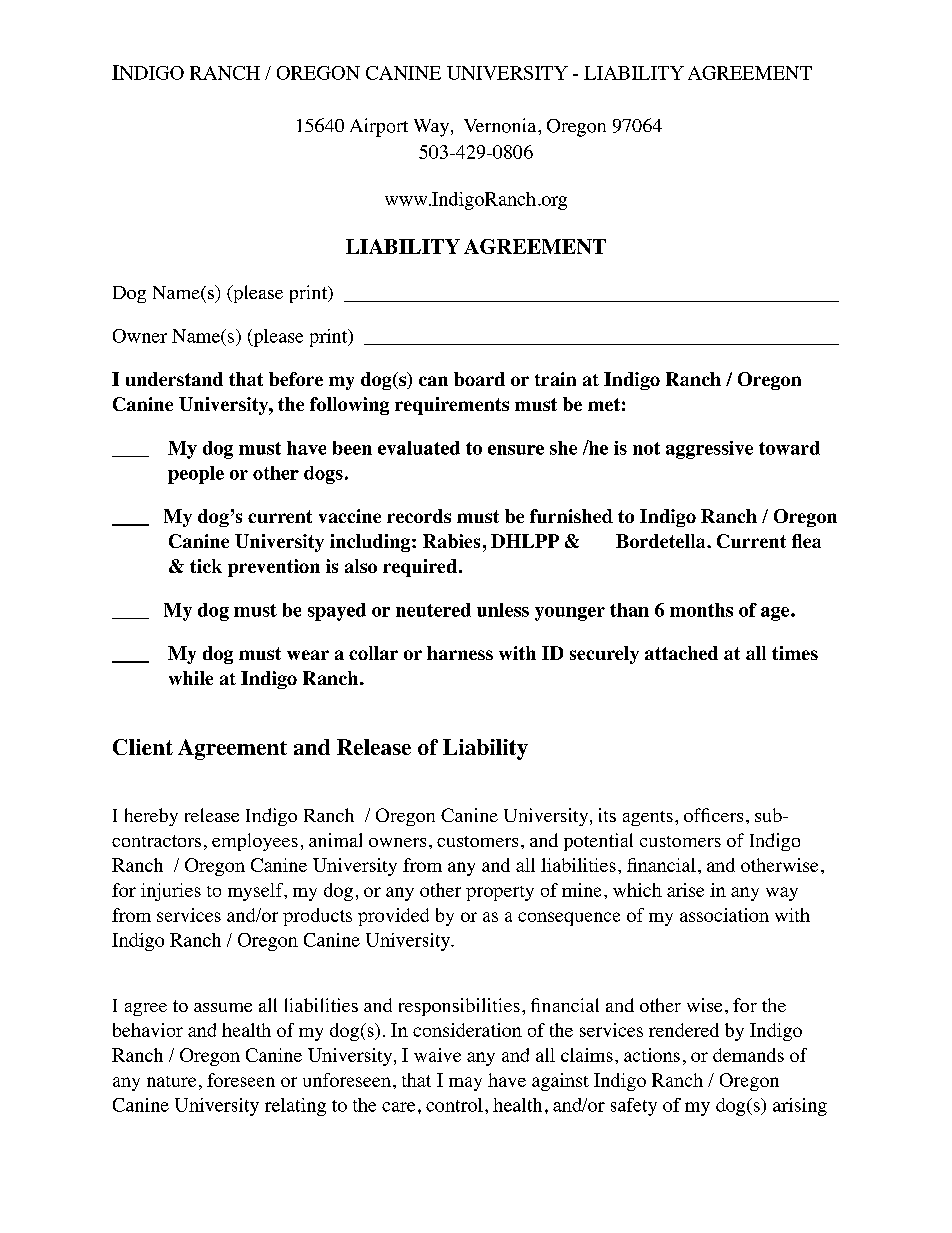 The height and width of the screenshot is (1233, 952). I want to click on Airport, so click(379, 127).
